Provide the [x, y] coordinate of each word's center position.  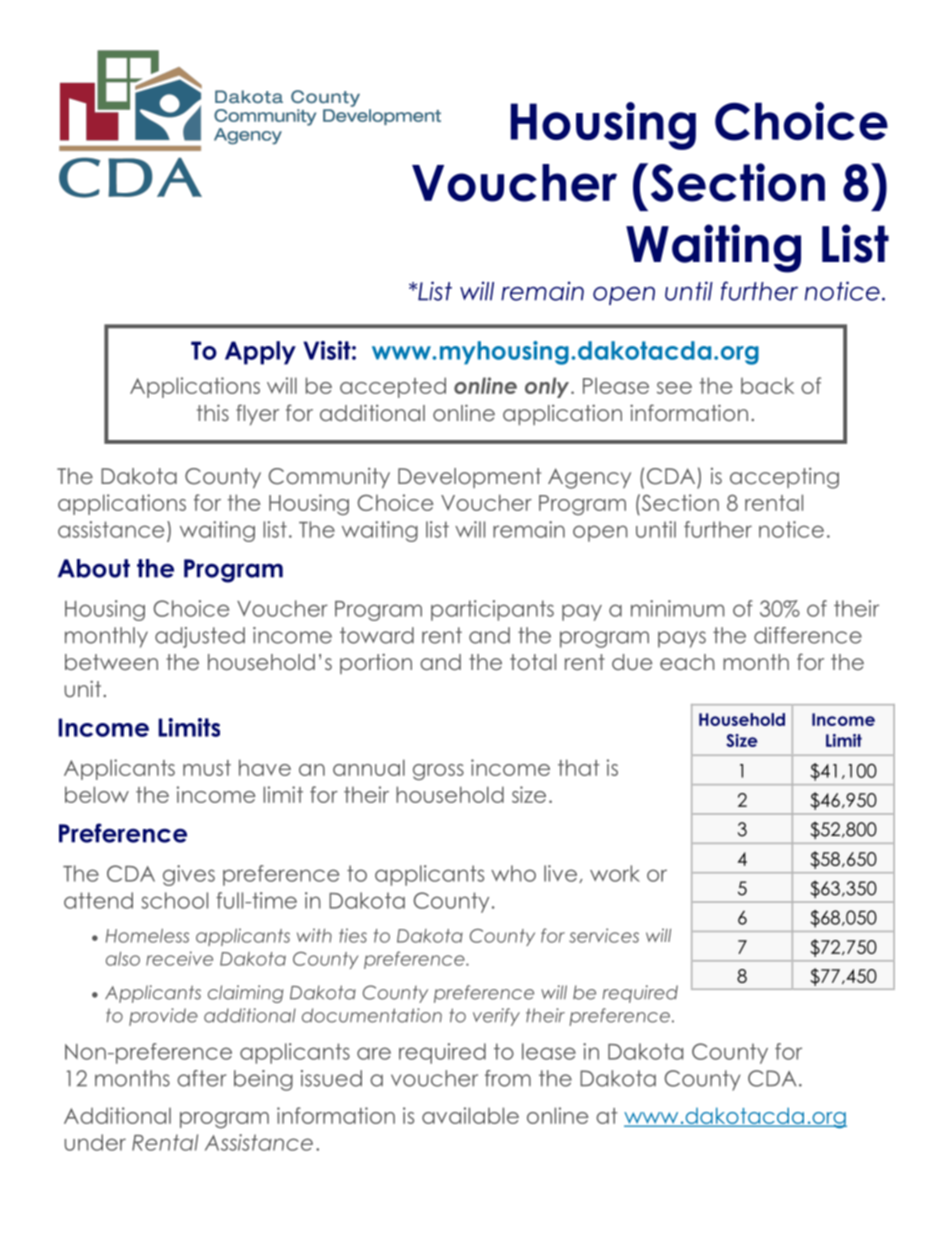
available [470, 1115]
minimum [677, 608]
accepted [393, 387]
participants [492, 610]
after [201, 1078]
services [604, 935]
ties [353, 935]
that [579, 767]
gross [438, 772]
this [213, 412]
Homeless [147, 936]
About [94, 568]
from [508, 1078]
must [207, 768]
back [767, 385]
